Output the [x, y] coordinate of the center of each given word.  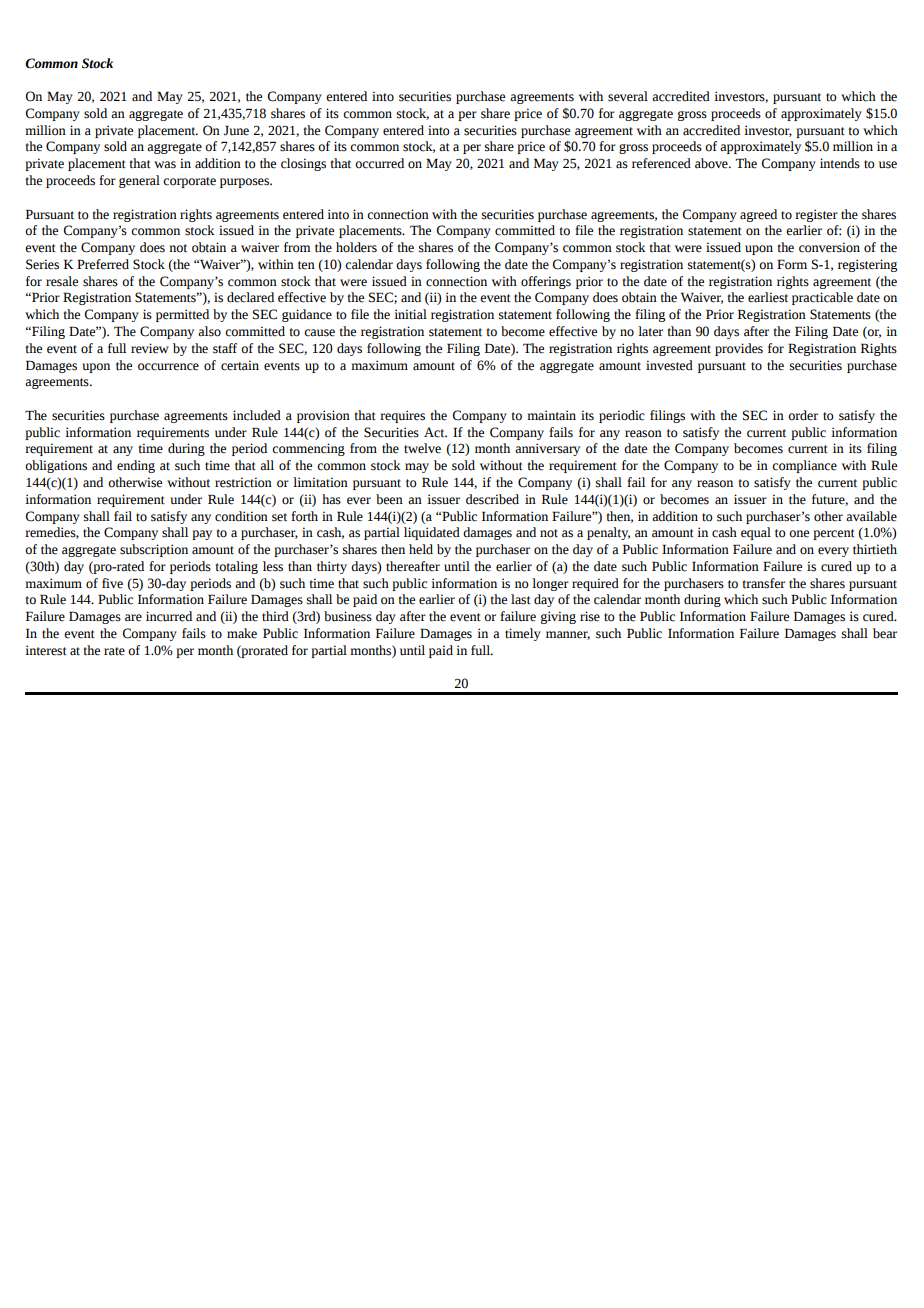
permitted [182, 315]
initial [410, 314]
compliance [804, 466]
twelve [422, 448]
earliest [768, 297]
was [165, 165]
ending [136, 466]
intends [840, 163]
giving [558, 617]
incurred [169, 616]
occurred [379, 163]
